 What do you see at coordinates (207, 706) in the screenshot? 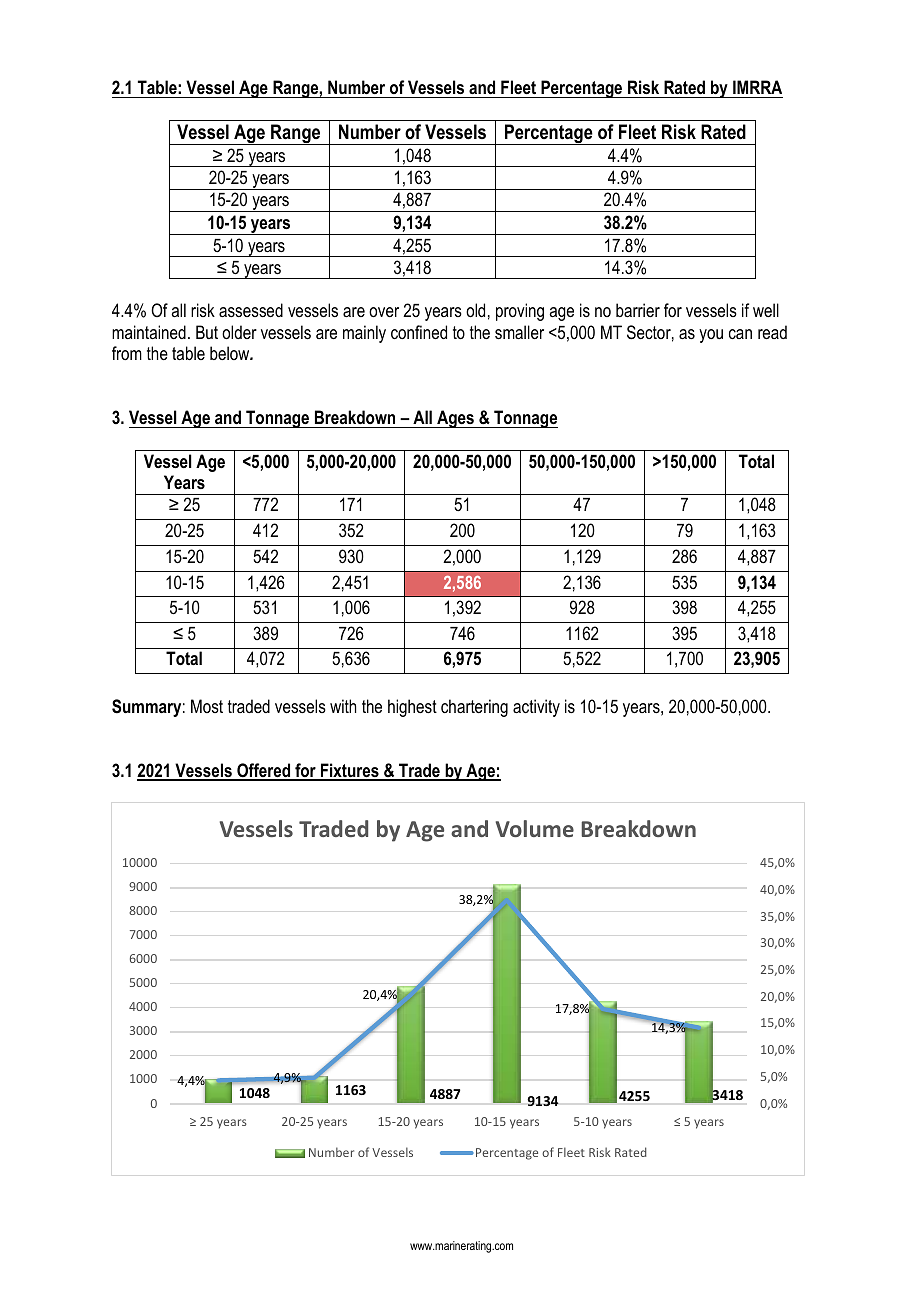
I see `Most` at bounding box center [207, 706].
